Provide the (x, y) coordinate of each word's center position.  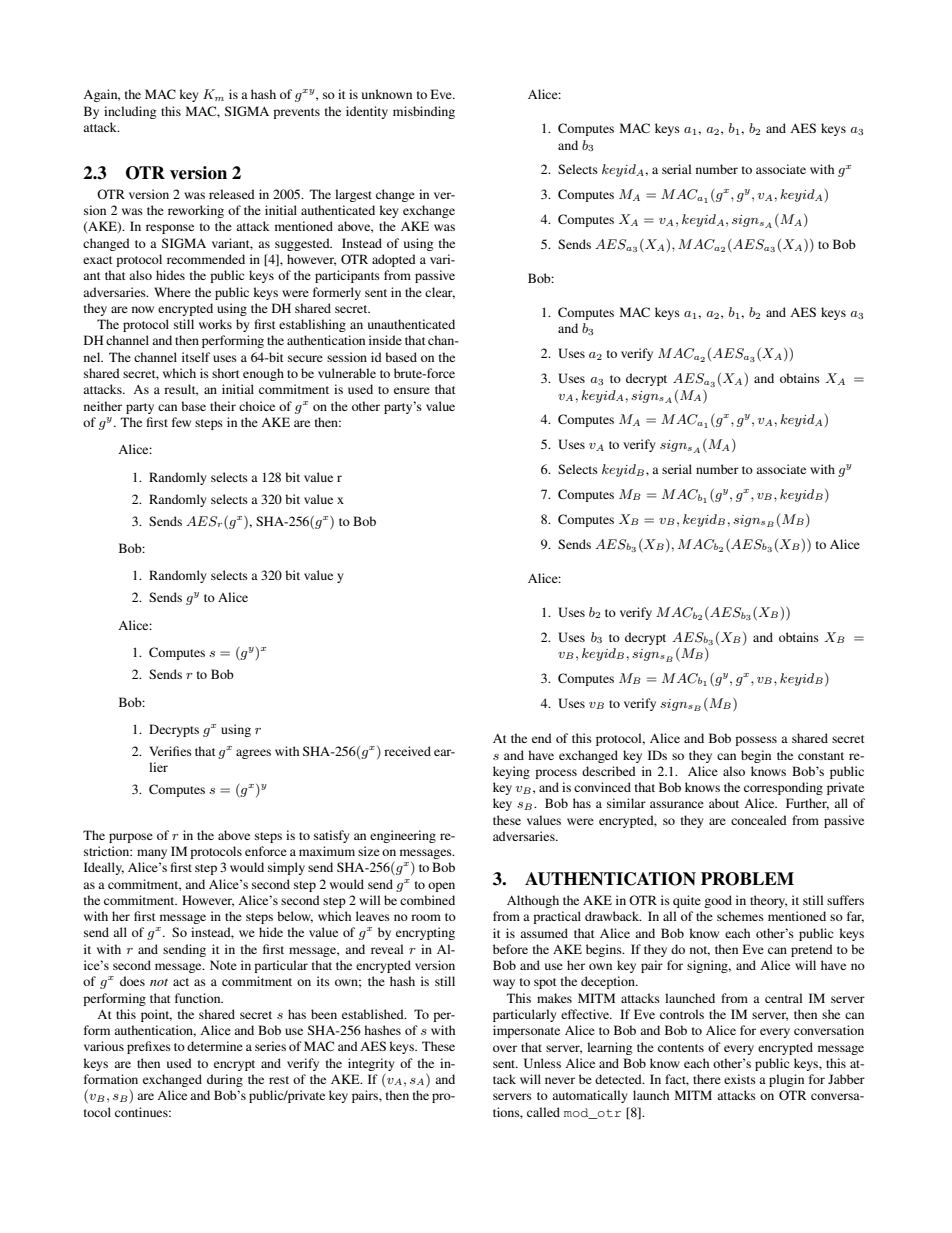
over (505, 1048)
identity (367, 112)
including (130, 112)
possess (756, 741)
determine (215, 1046)
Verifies (170, 751)
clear (440, 293)
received (407, 751)
